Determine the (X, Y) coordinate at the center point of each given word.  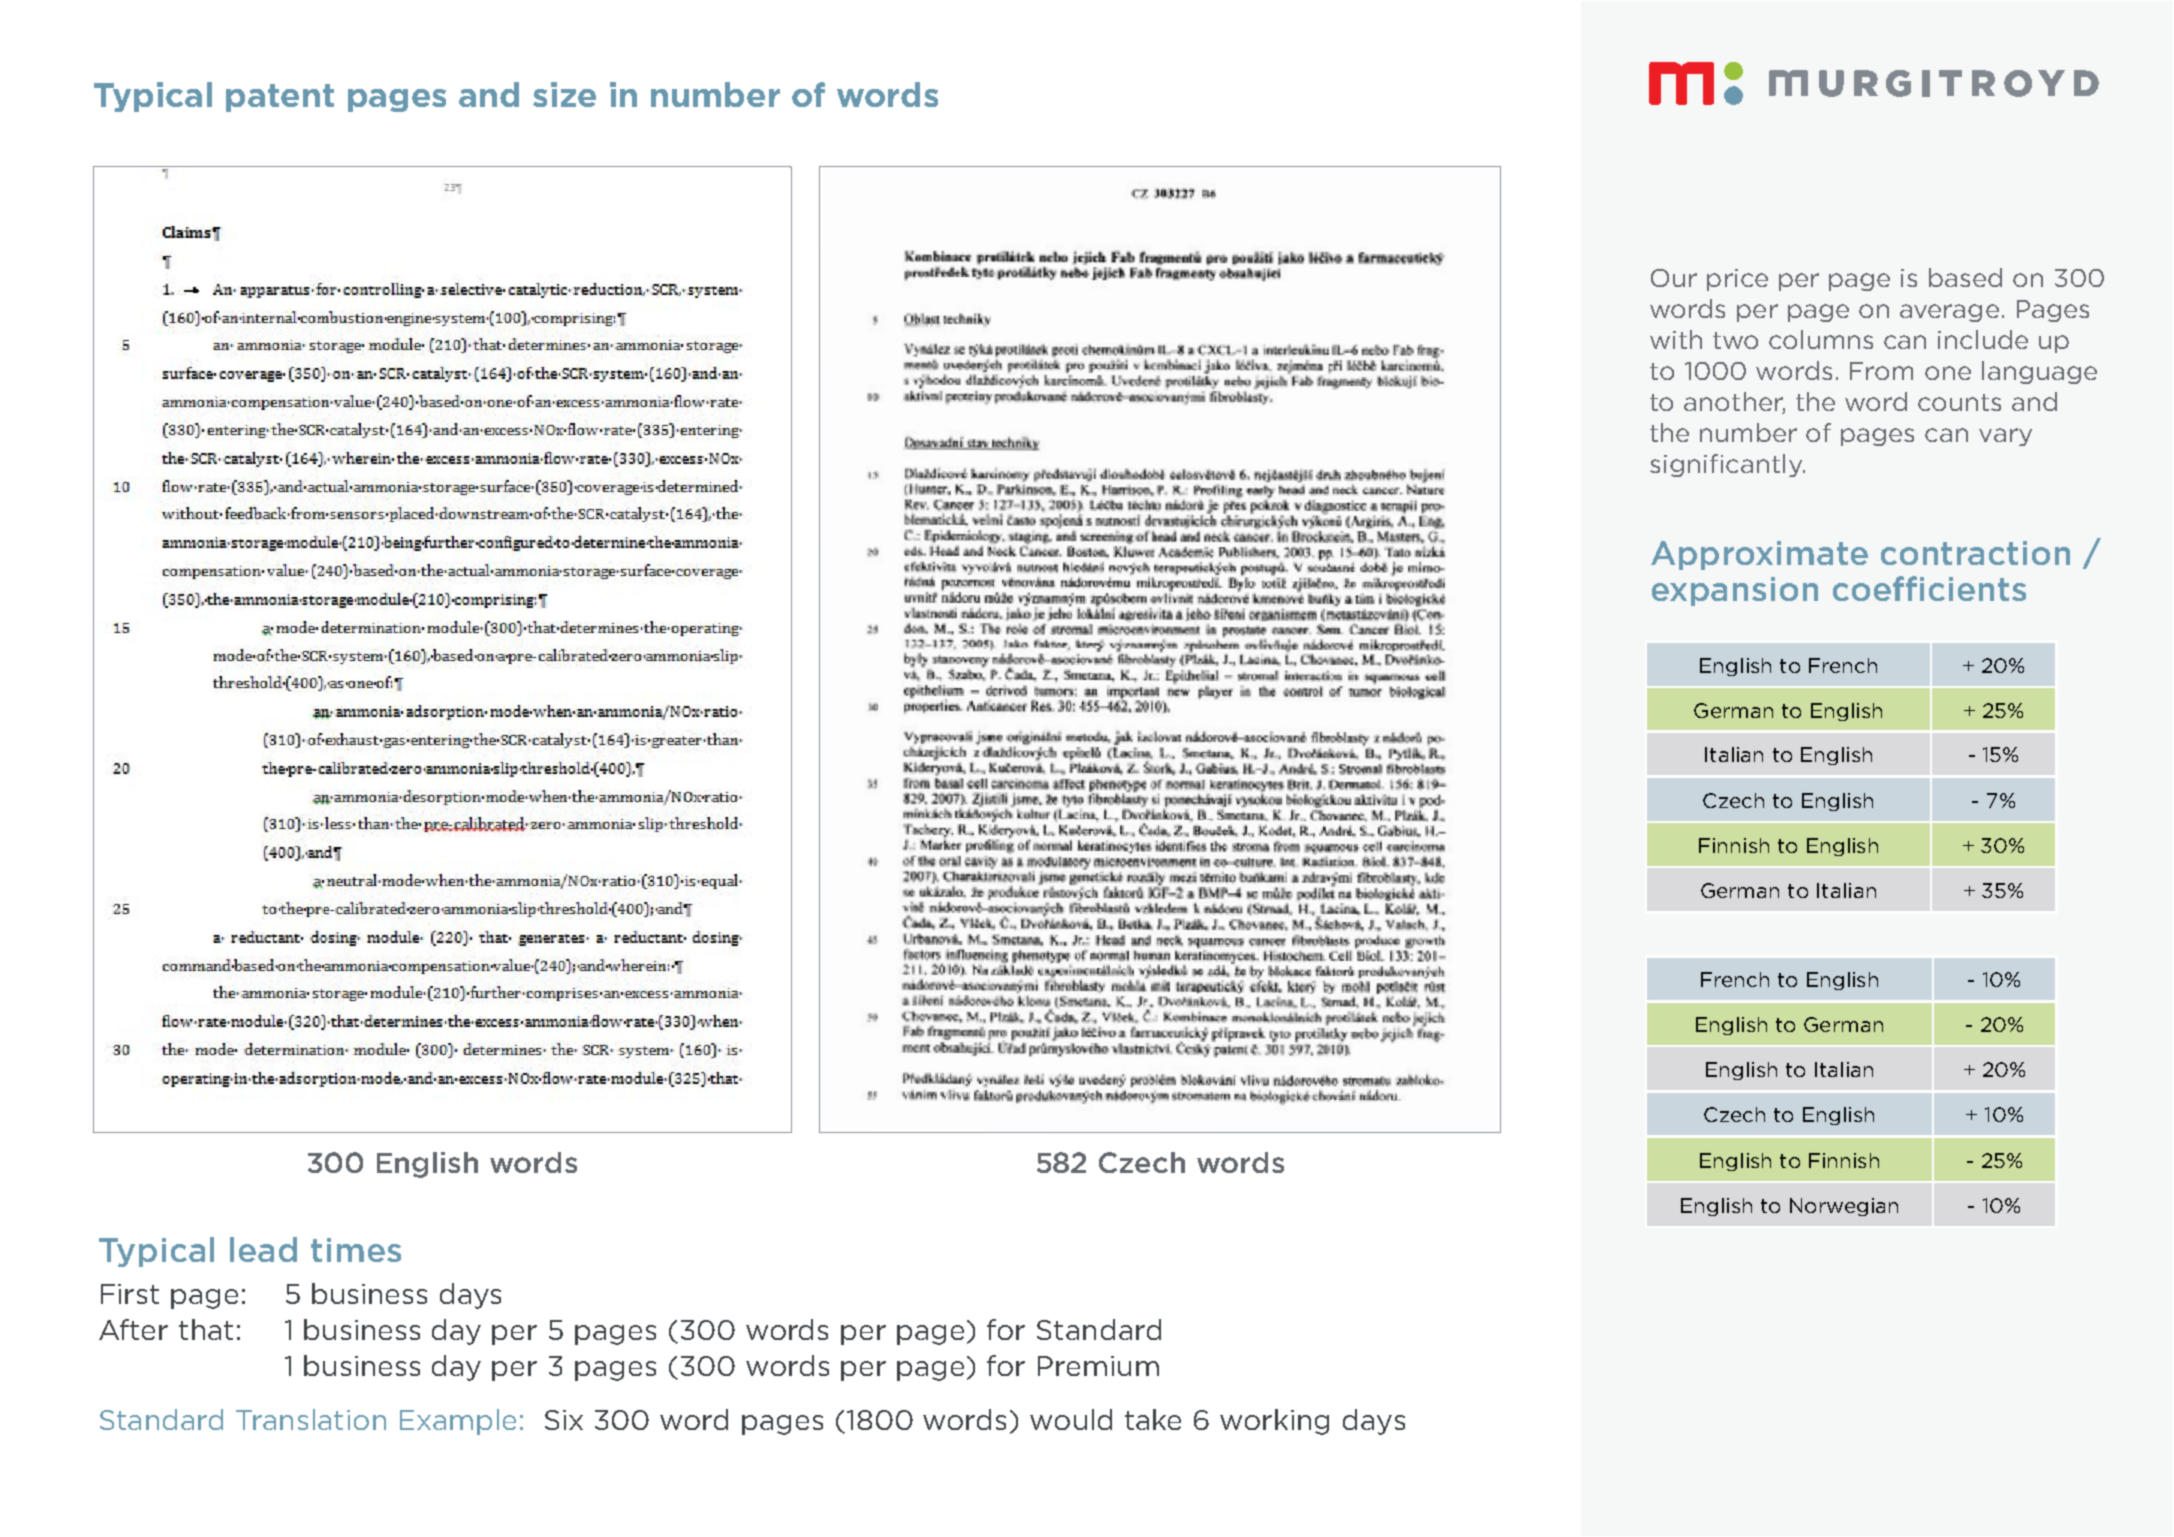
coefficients (1929, 588)
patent (280, 98)
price (1737, 280)
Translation (311, 1419)
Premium (1098, 1366)
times (356, 1250)
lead (263, 1249)
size (564, 94)
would (1071, 1419)
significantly (1727, 465)
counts (1959, 402)
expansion (1735, 591)
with (1676, 339)
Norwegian (1844, 1207)
